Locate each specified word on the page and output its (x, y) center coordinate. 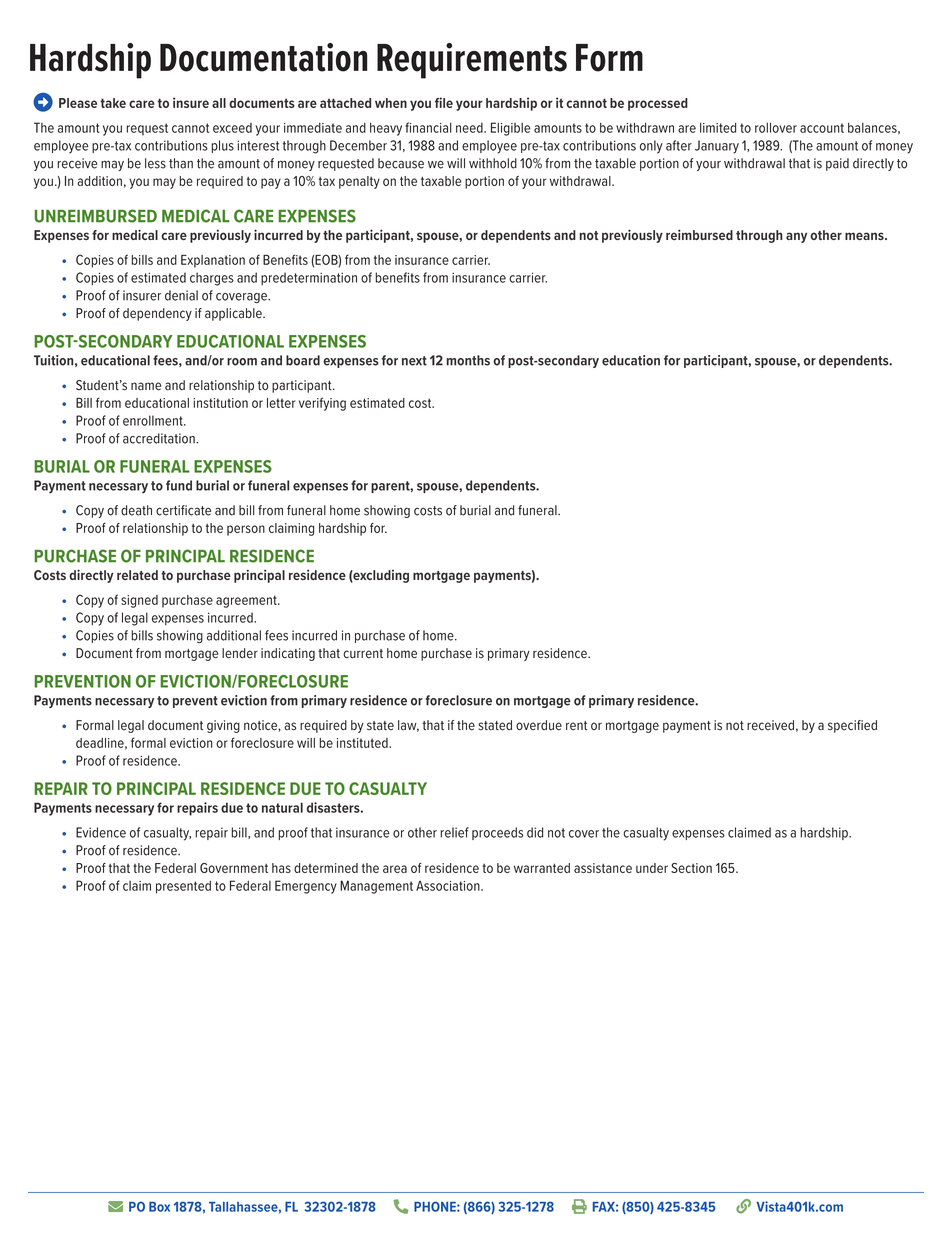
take (113, 103)
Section (691, 868)
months (468, 360)
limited (718, 127)
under (652, 868)
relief (454, 832)
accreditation (160, 438)
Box (159, 1207)
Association (449, 886)
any (796, 237)
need (470, 128)
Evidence (101, 832)
